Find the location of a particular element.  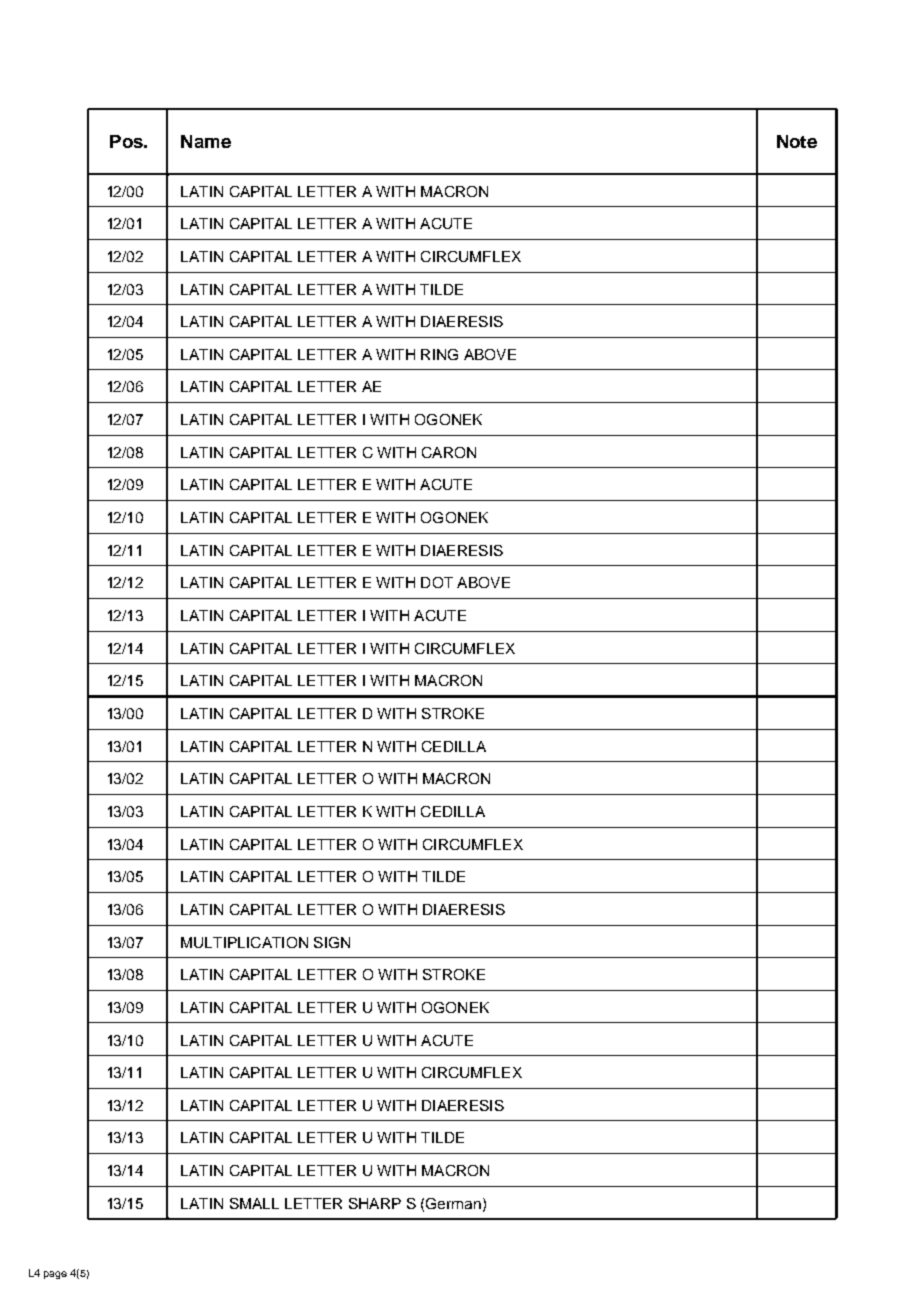

CARON is located at coordinates (449, 452).
